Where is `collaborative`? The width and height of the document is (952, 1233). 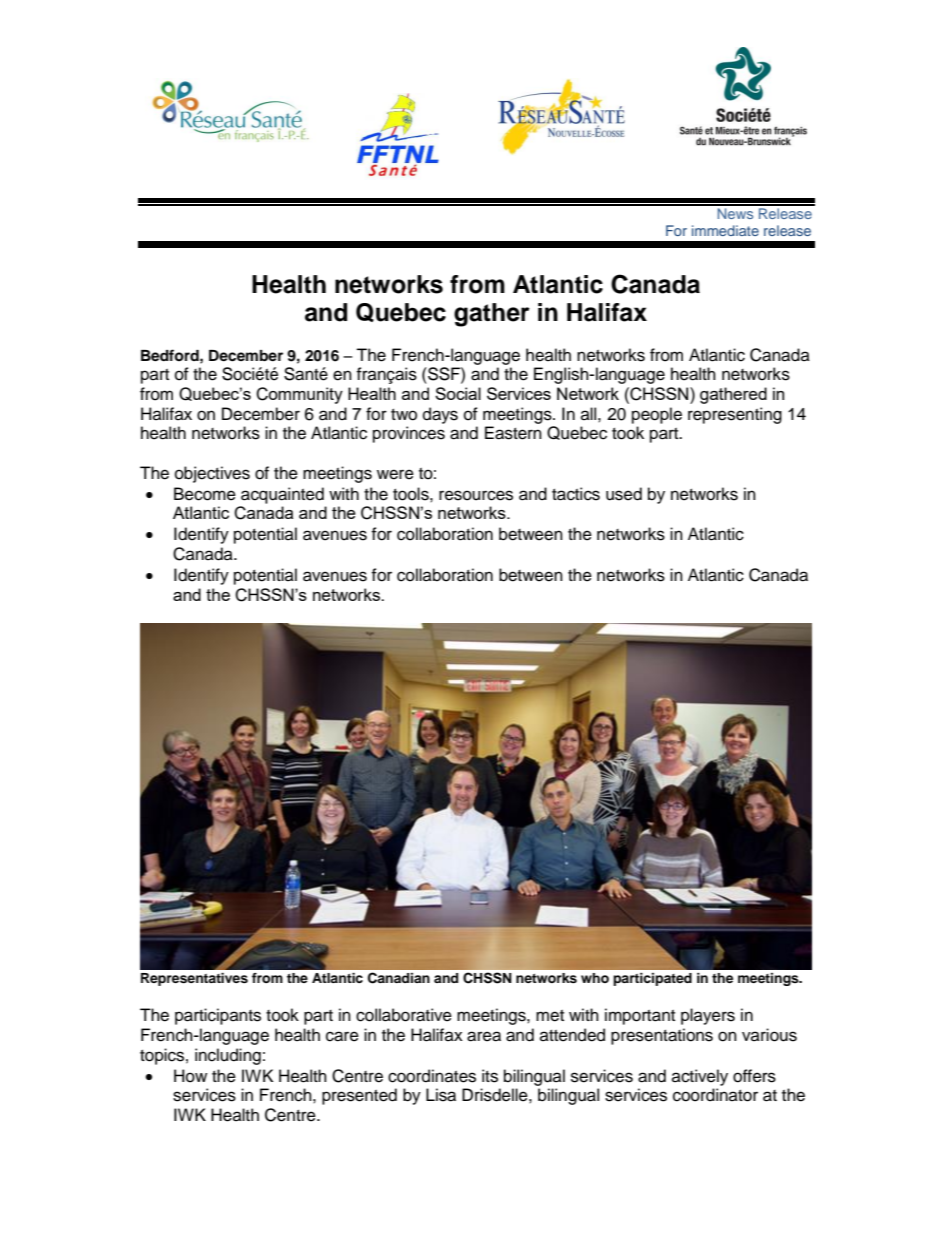 collaborative is located at coordinates (404, 1015).
